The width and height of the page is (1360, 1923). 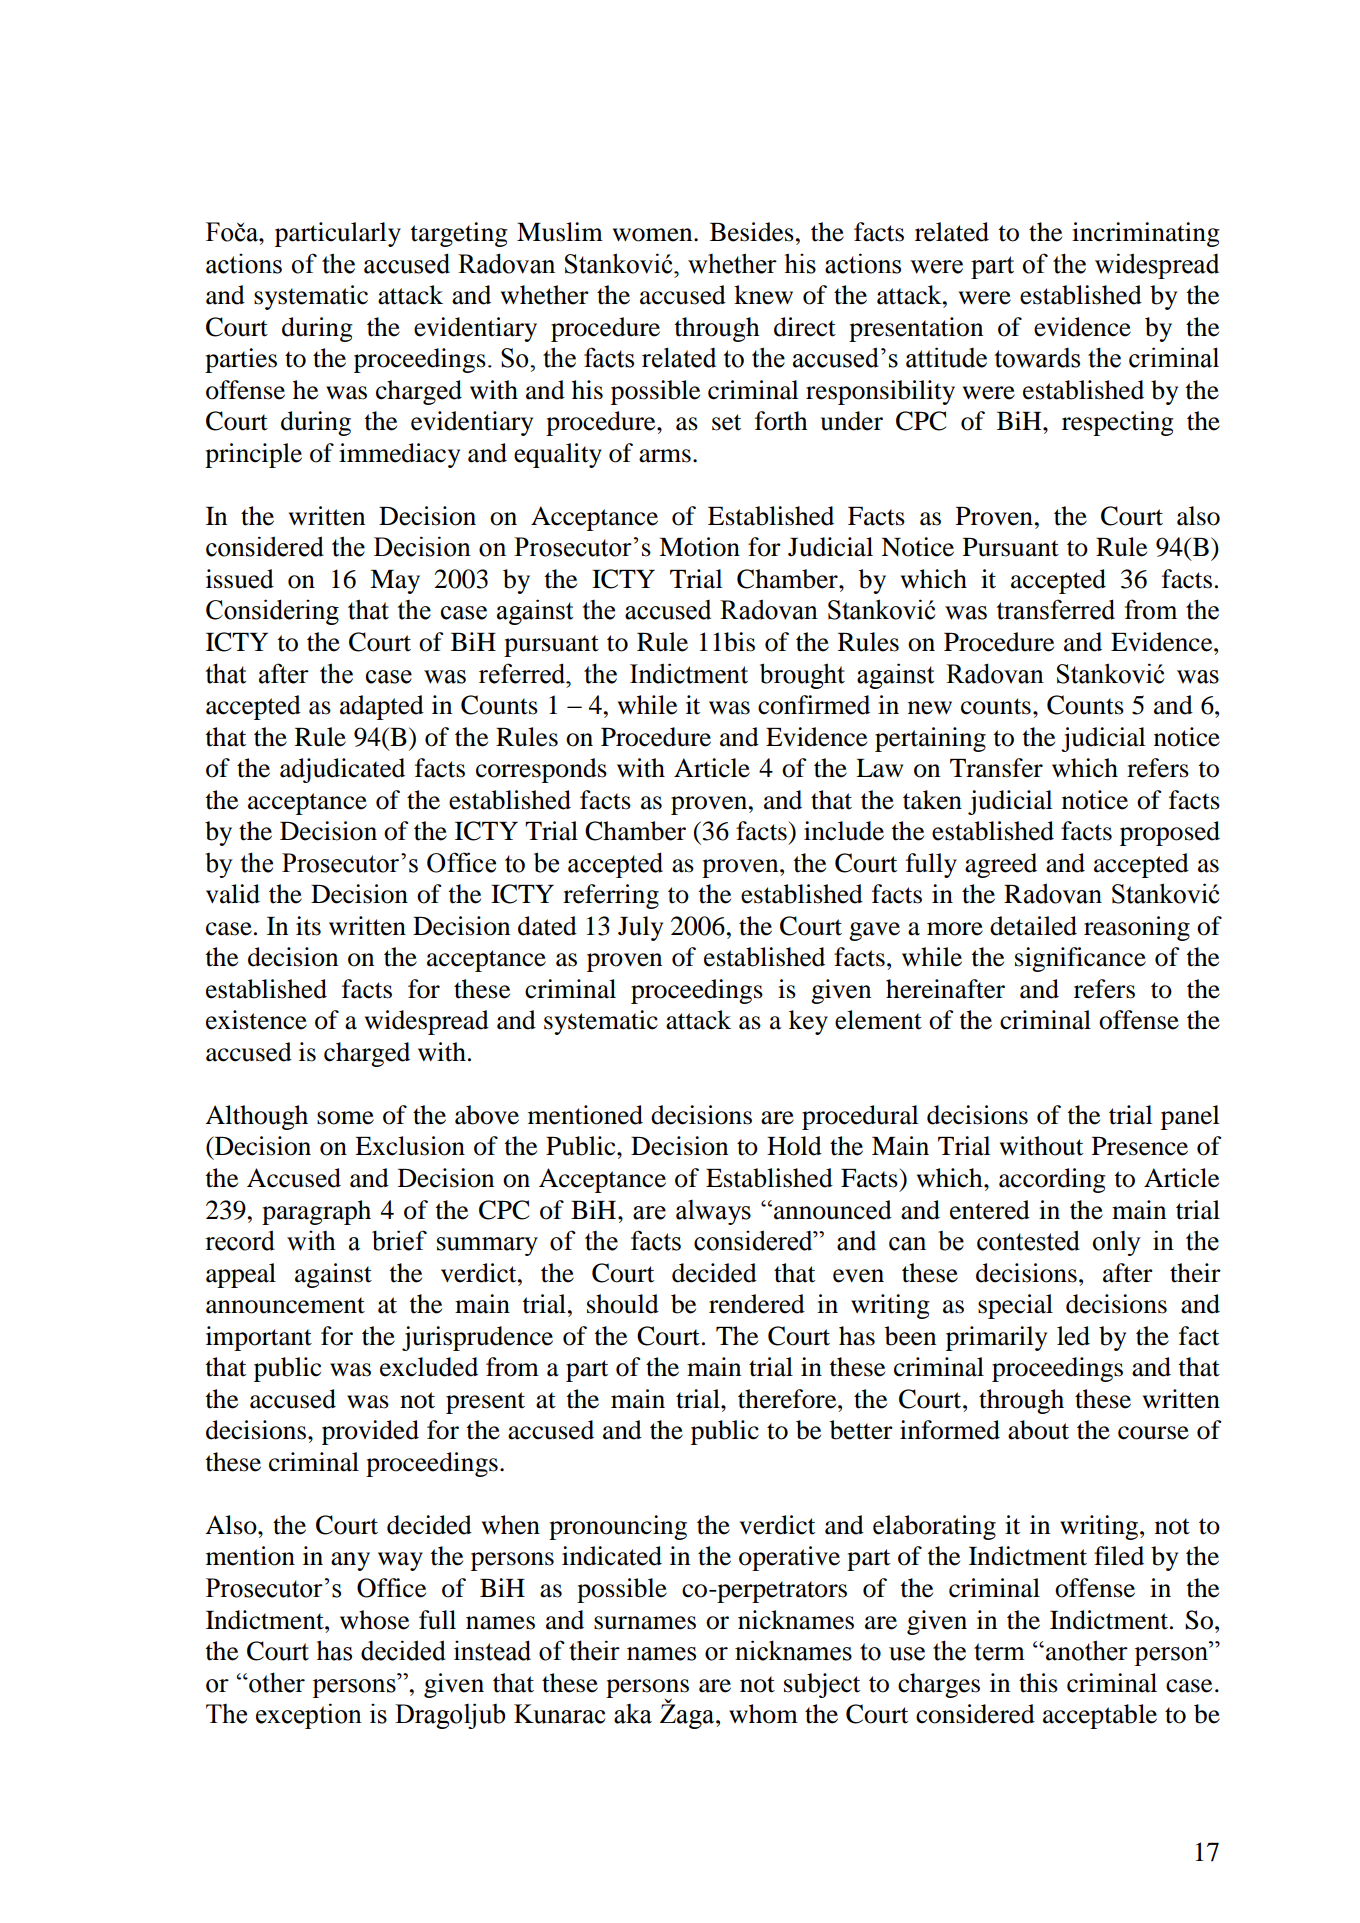 I want to click on May, so click(x=395, y=582).
